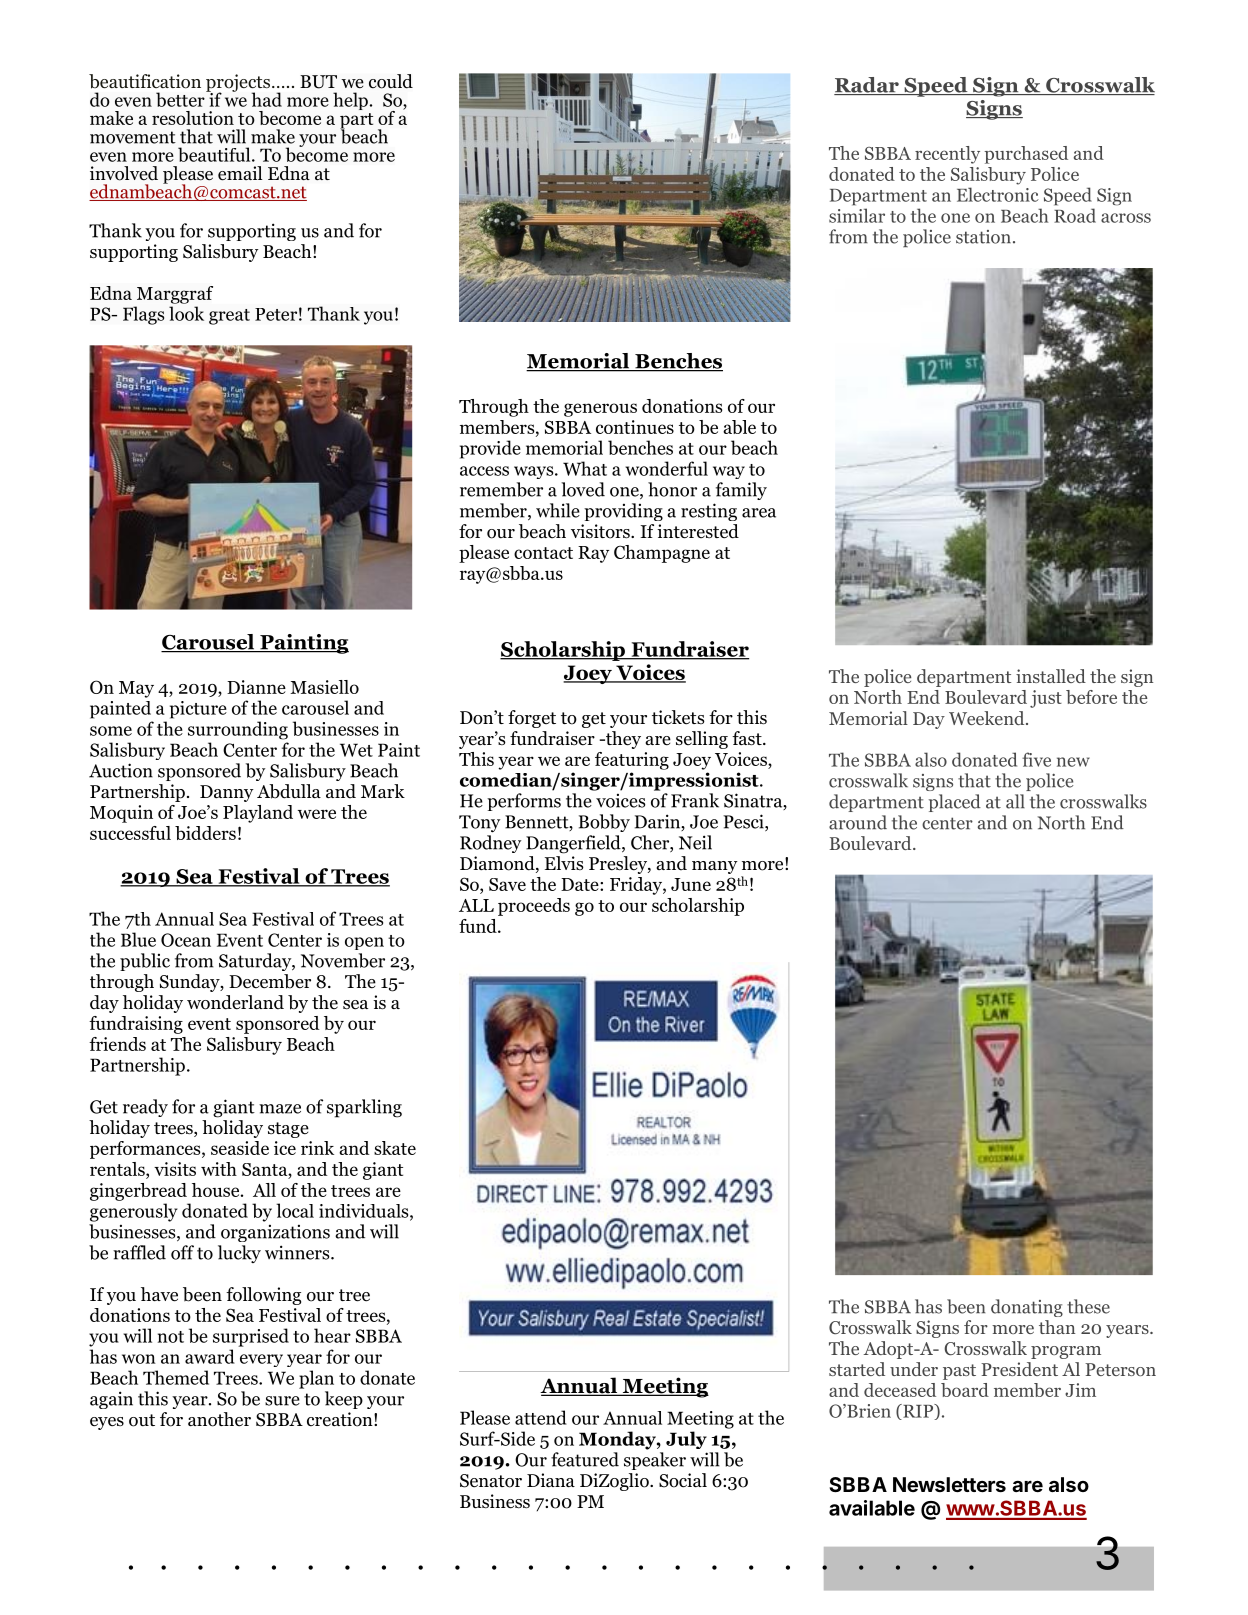 Image resolution: width=1248 pixels, height=1615 pixels. What do you see at coordinates (585, 1459) in the screenshot?
I see `featured` at bounding box center [585, 1459].
